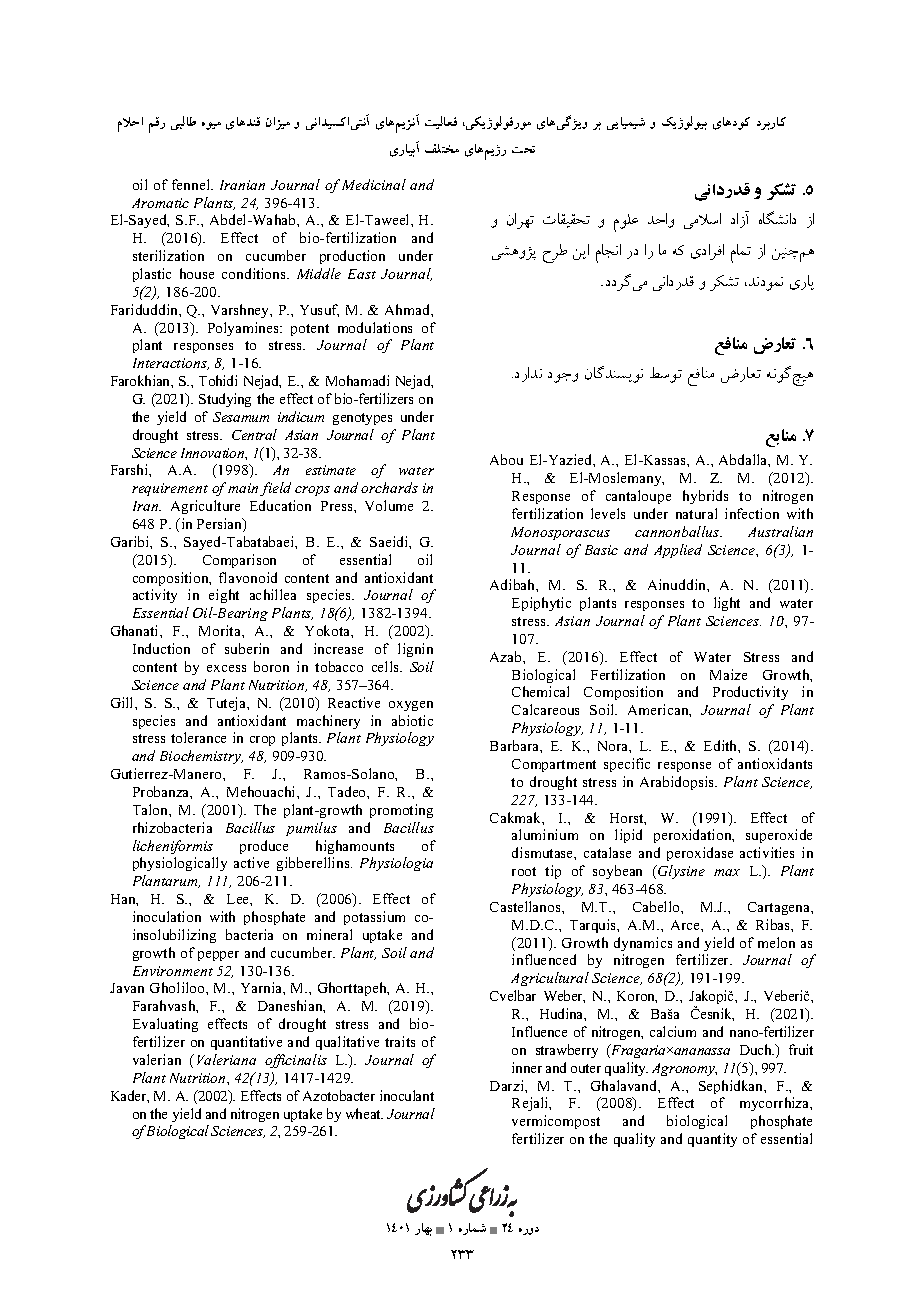 The width and height of the image is (924, 1308). I want to click on Aromatic, so click(160, 203).
